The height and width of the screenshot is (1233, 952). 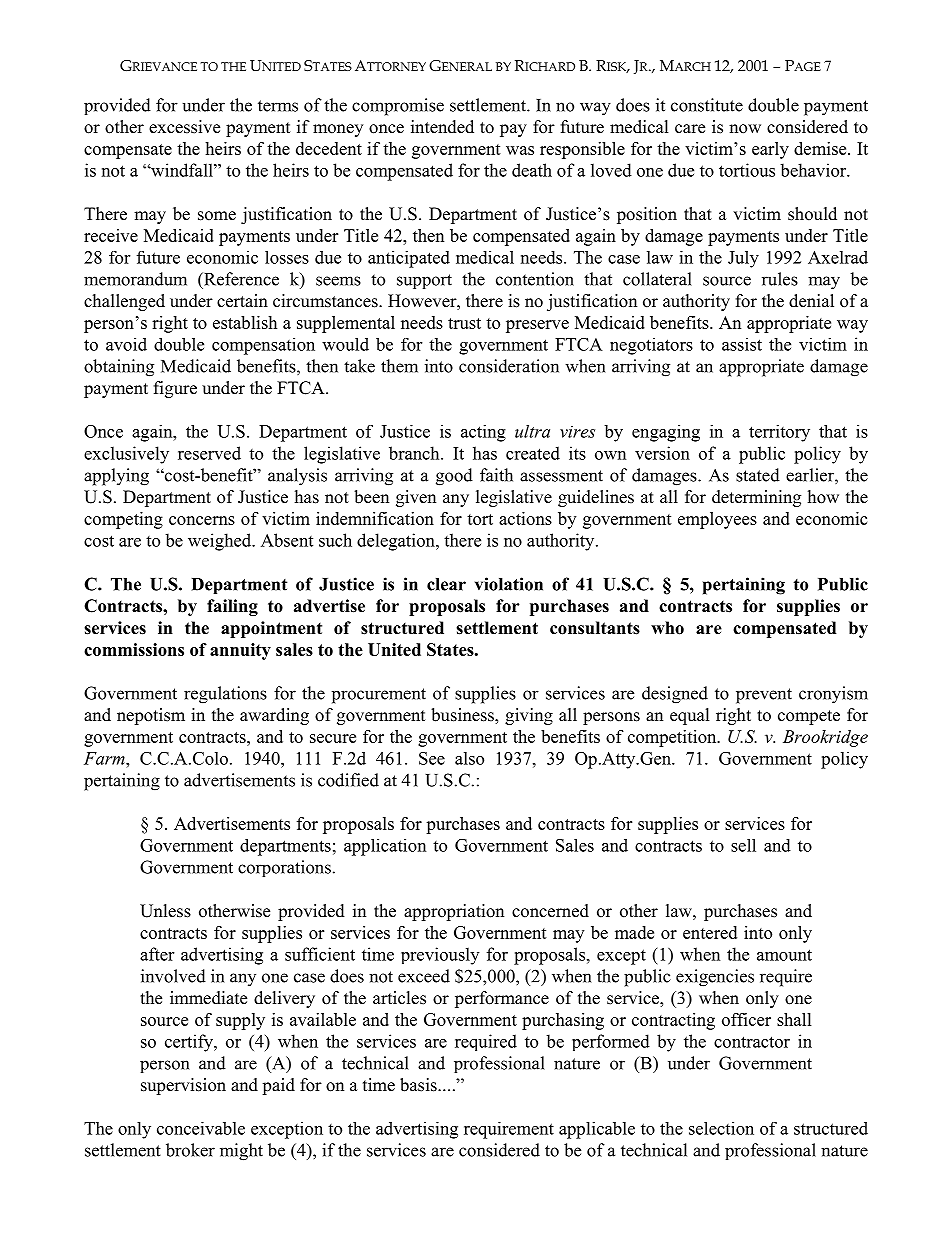 What do you see at coordinates (442, 127) in the screenshot?
I see `intended` at bounding box center [442, 127].
